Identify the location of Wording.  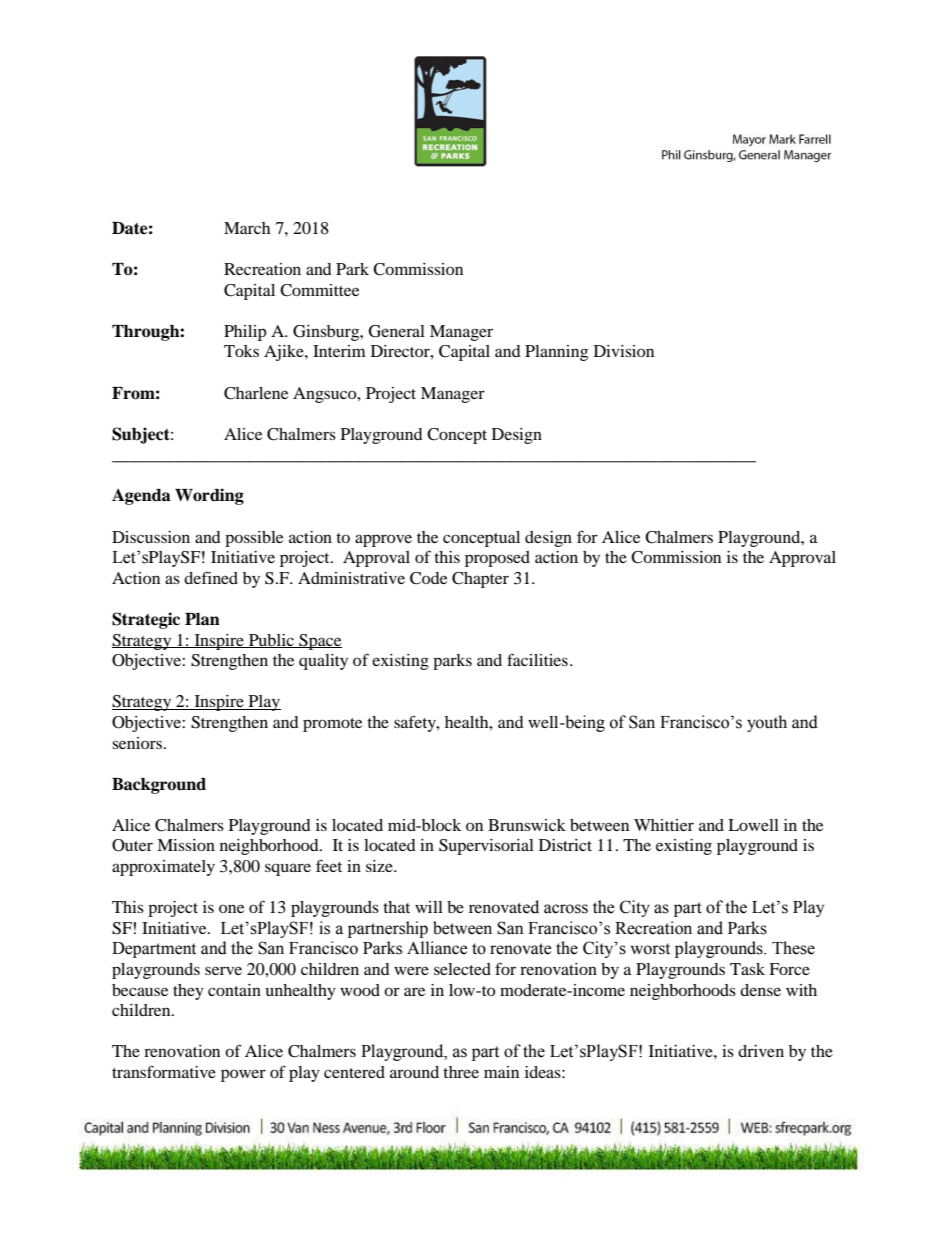
(209, 496).
